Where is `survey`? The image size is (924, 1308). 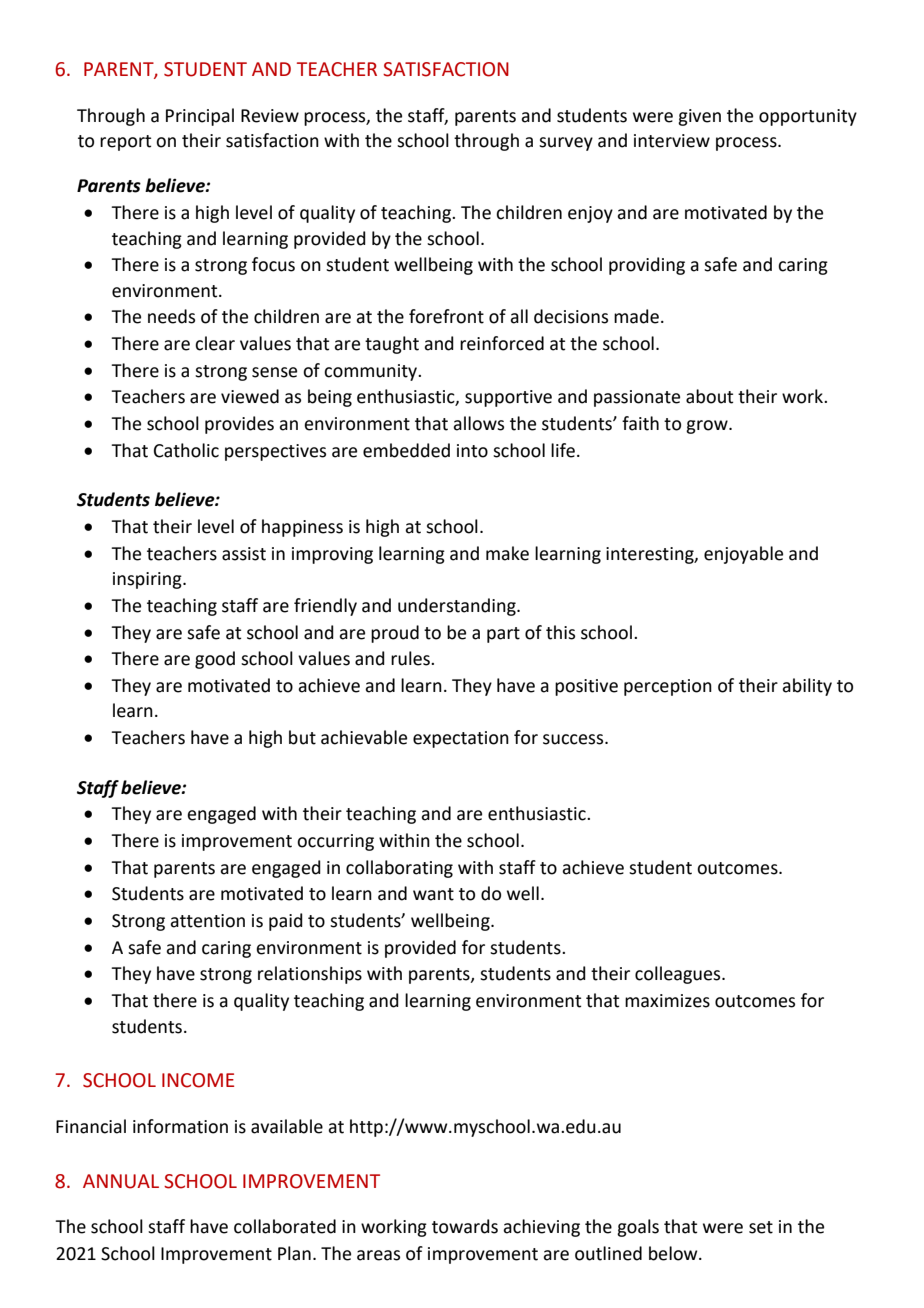 survey is located at coordinates (566, 144).
